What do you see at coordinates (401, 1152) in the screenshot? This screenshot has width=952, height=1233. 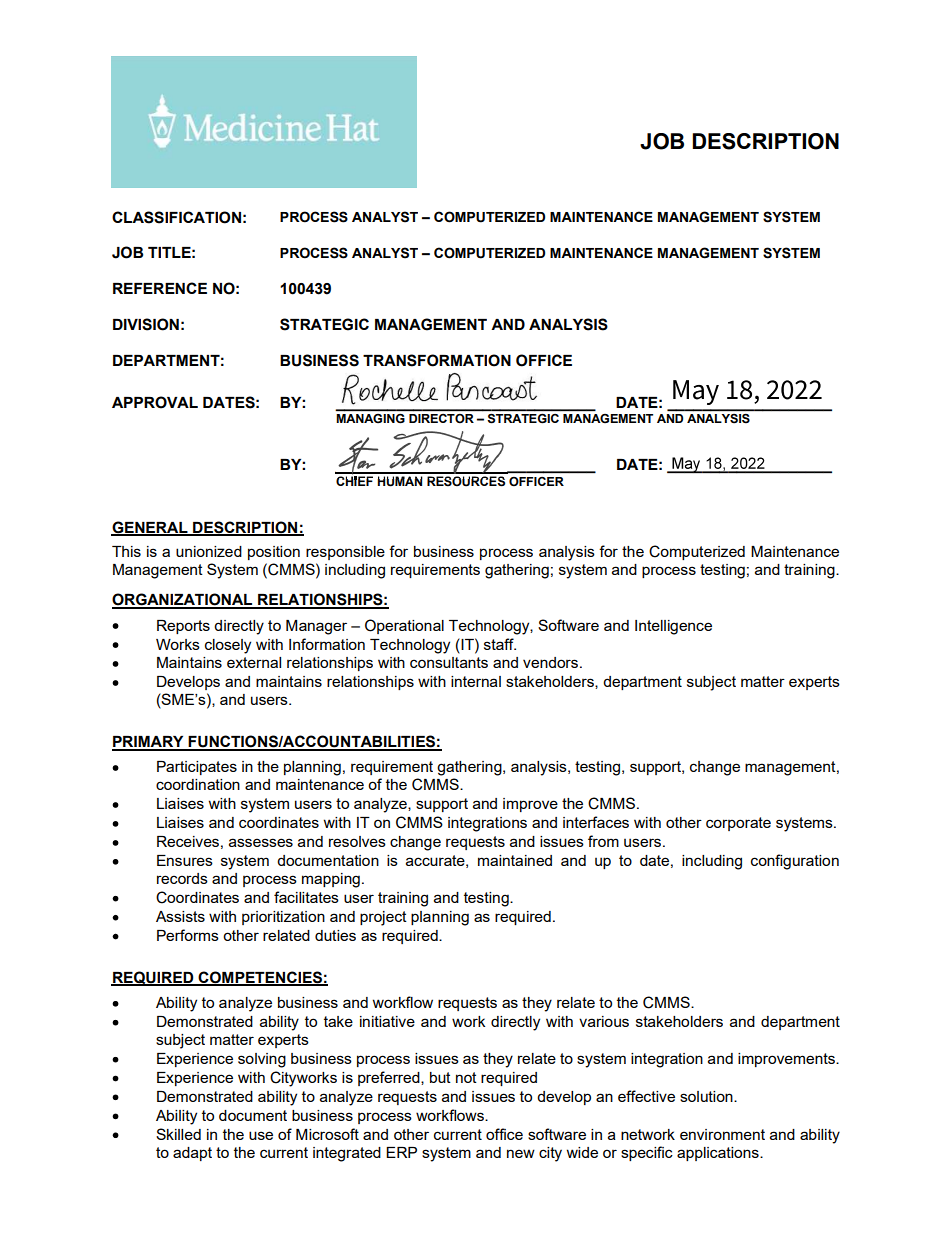 I see `ERP` at bounding box center [401, 1152].
